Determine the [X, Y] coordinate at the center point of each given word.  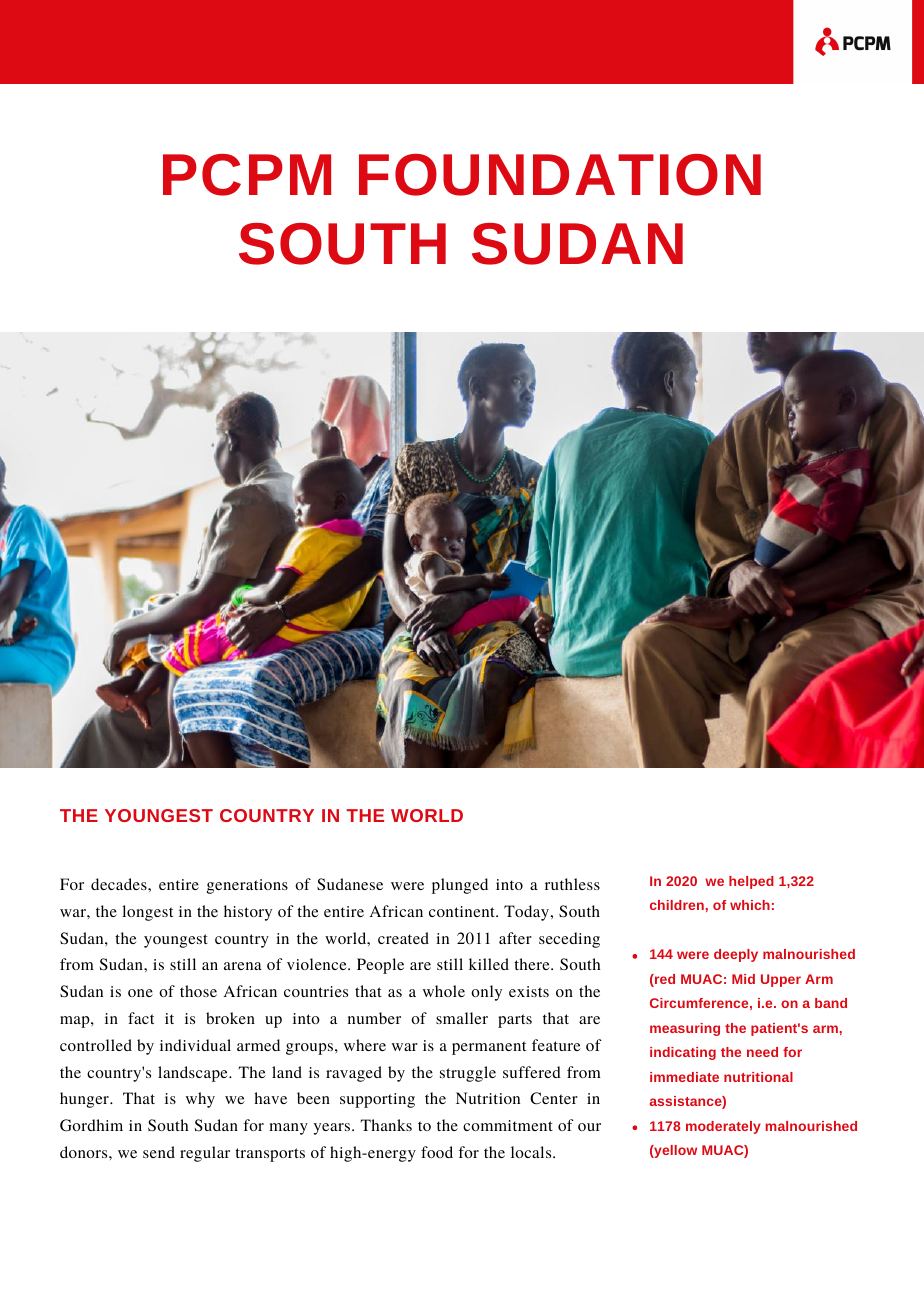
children [677, 905]
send [159, 1152]
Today [527, 913]
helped [751, 882]
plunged [460, 886]
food [437, 1152]
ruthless [572, 884]
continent [463, 911]
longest [147, 913]
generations [247, 886]
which [750, 905]
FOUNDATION [560, 175]
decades [120, 884]
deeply [736, 955]
